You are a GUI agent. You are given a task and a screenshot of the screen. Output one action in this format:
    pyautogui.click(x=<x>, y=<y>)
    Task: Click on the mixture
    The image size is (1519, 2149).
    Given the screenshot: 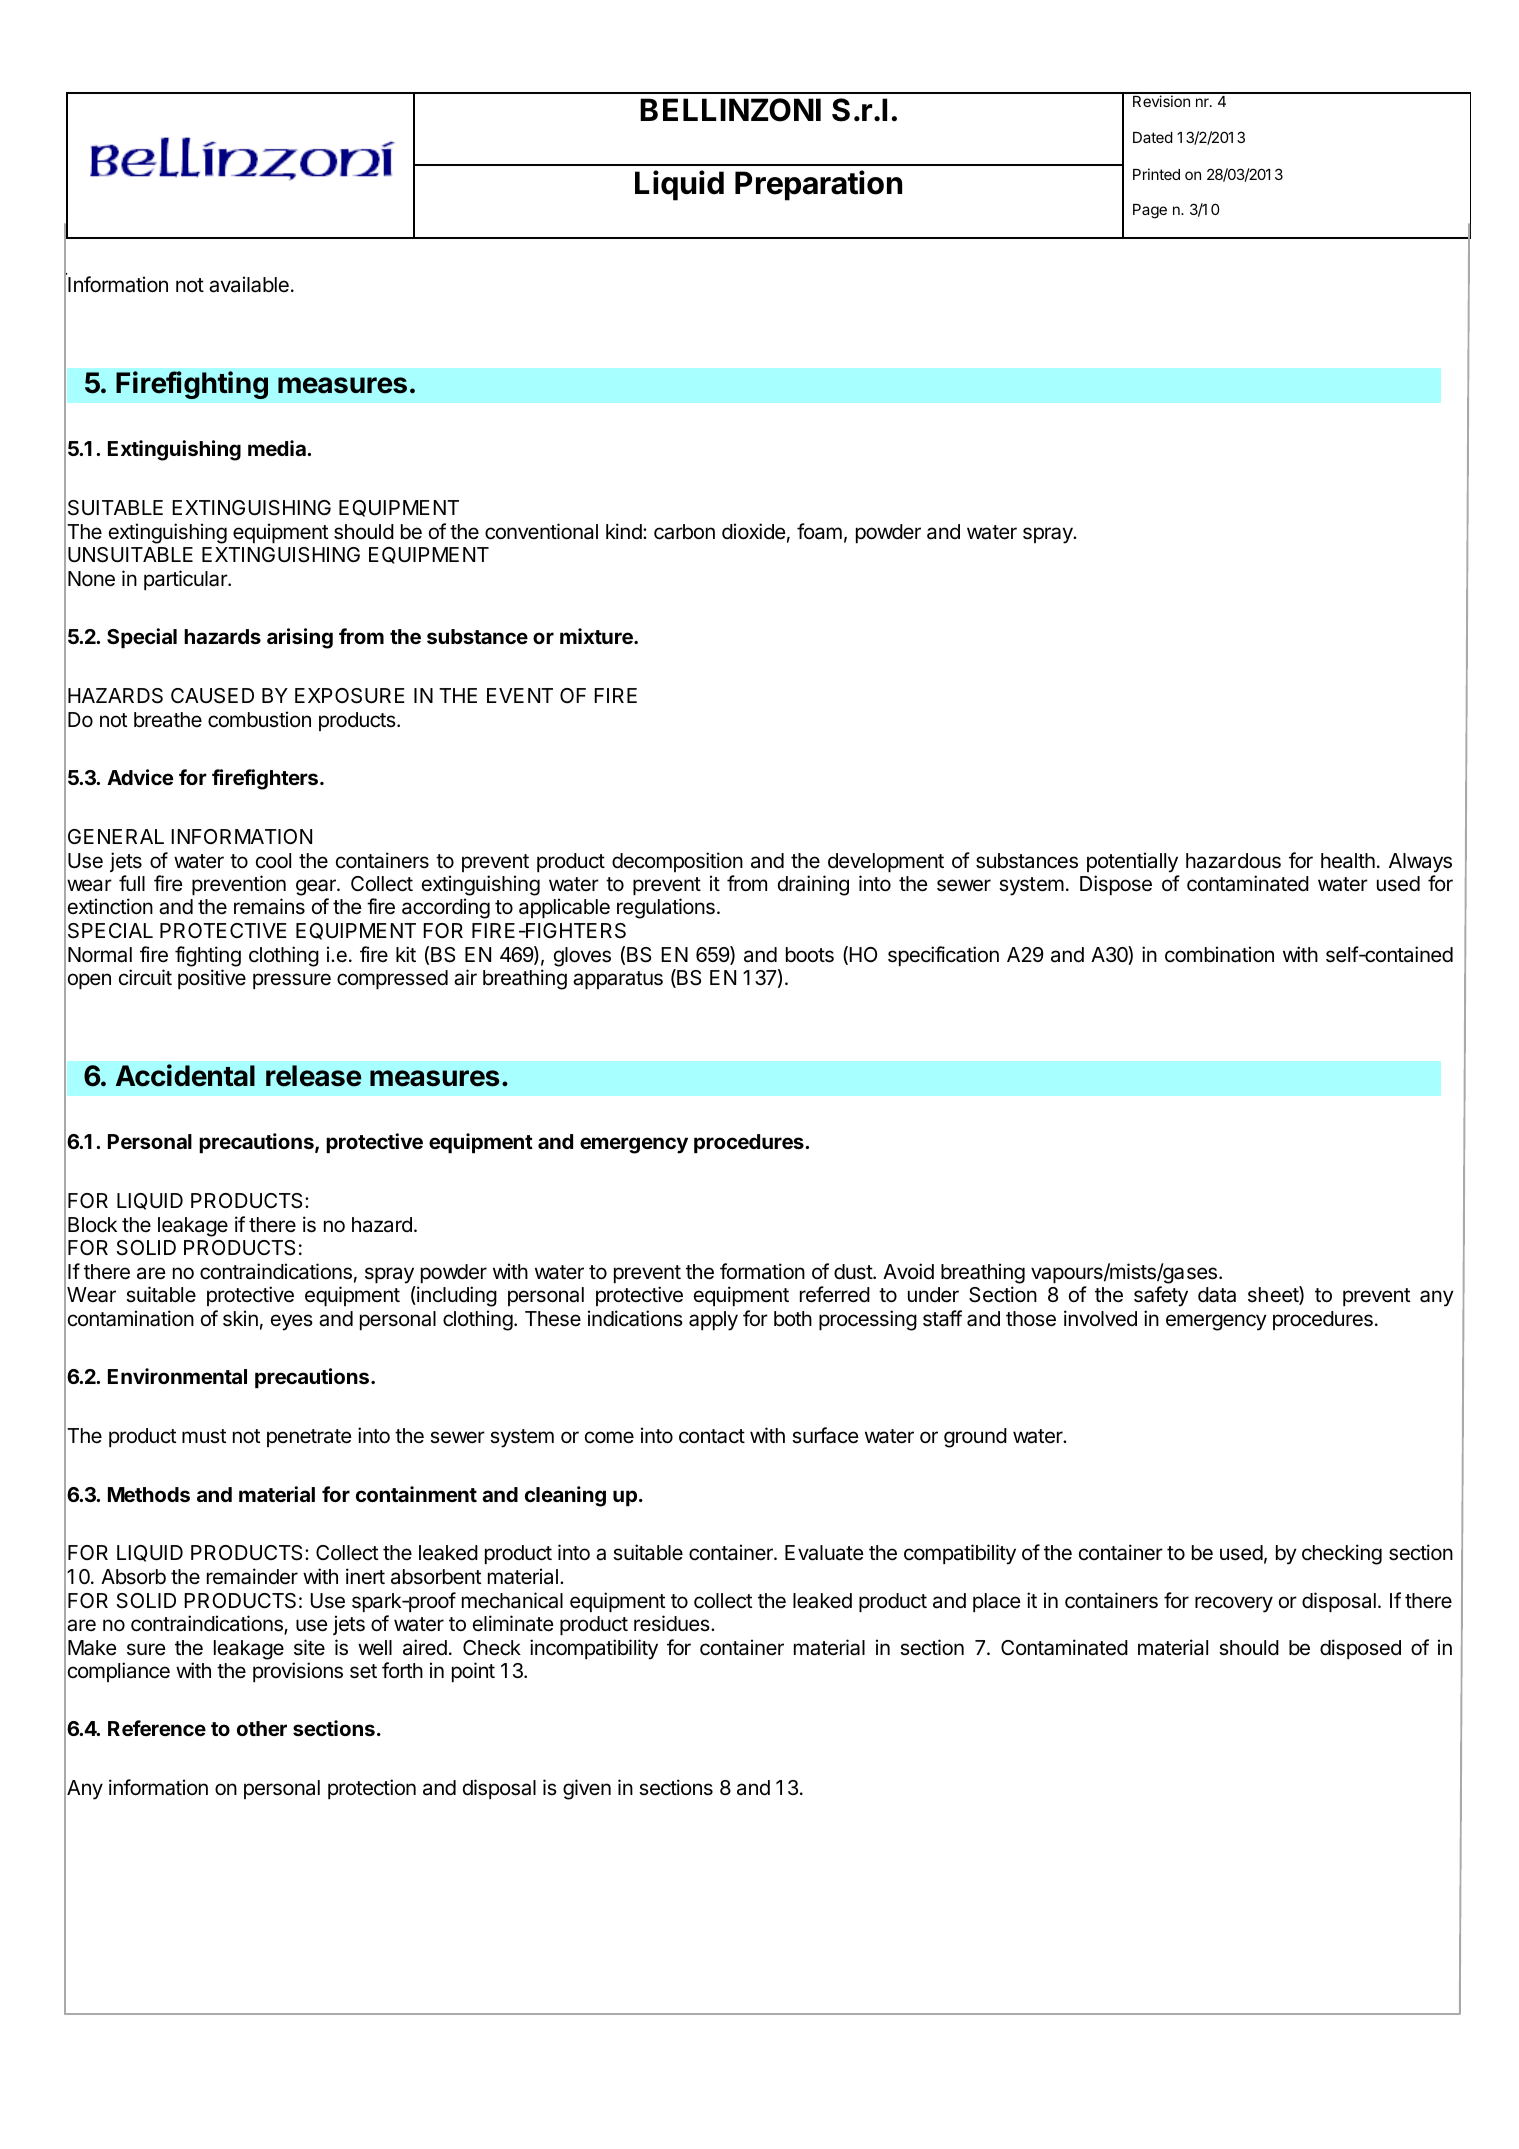 What is the action you would take?
    pyautogui.click(x=597, y=636)
